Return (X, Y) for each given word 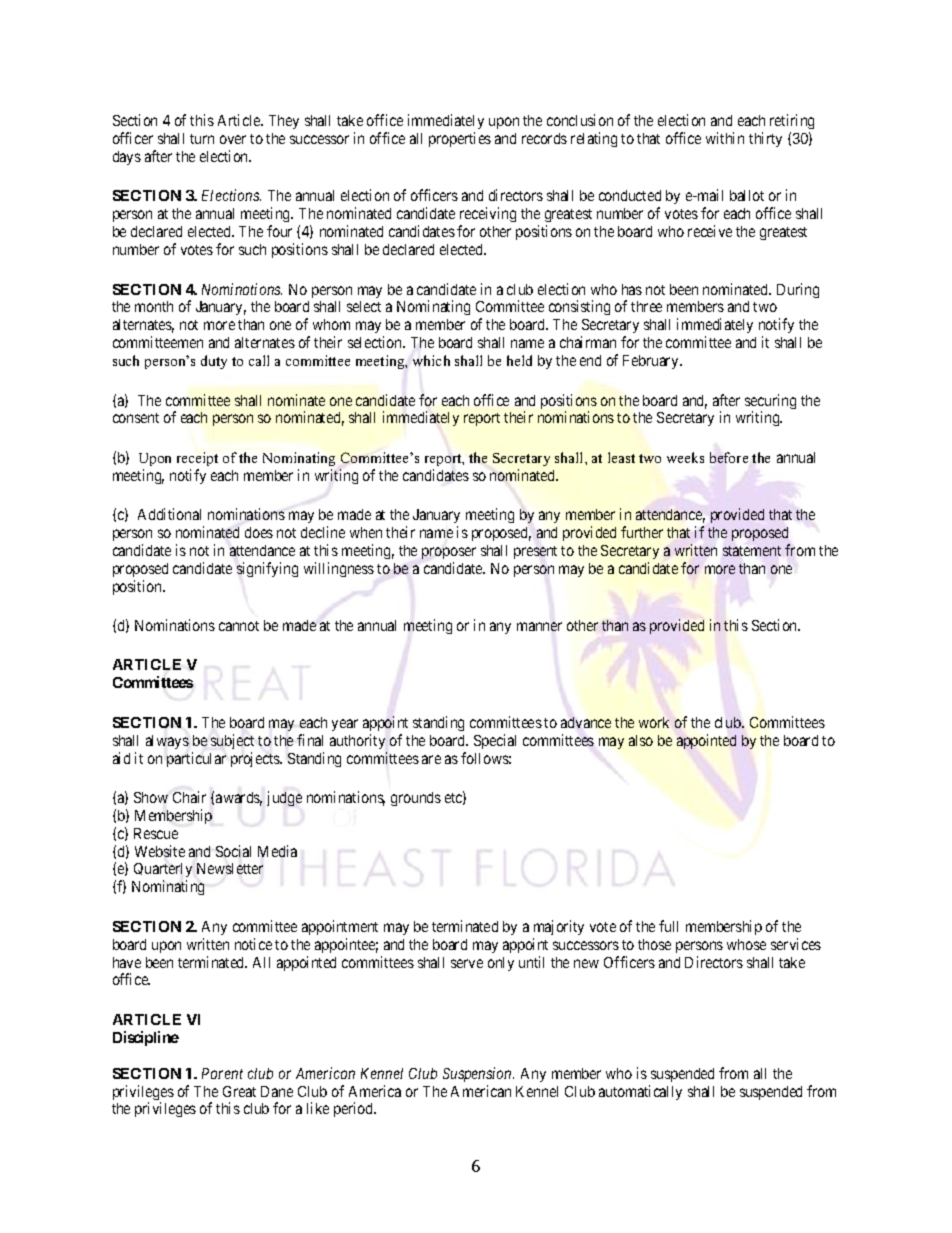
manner (539, 626)
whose (746, 944)
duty (214, 362)
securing (770, 403)
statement (752, 551)
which (431, 360)
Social (233, 851)
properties (460, 139)
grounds (416, 799)
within (725, 138)
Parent (222, 1073)
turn (202, 139)
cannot (239, 626)
